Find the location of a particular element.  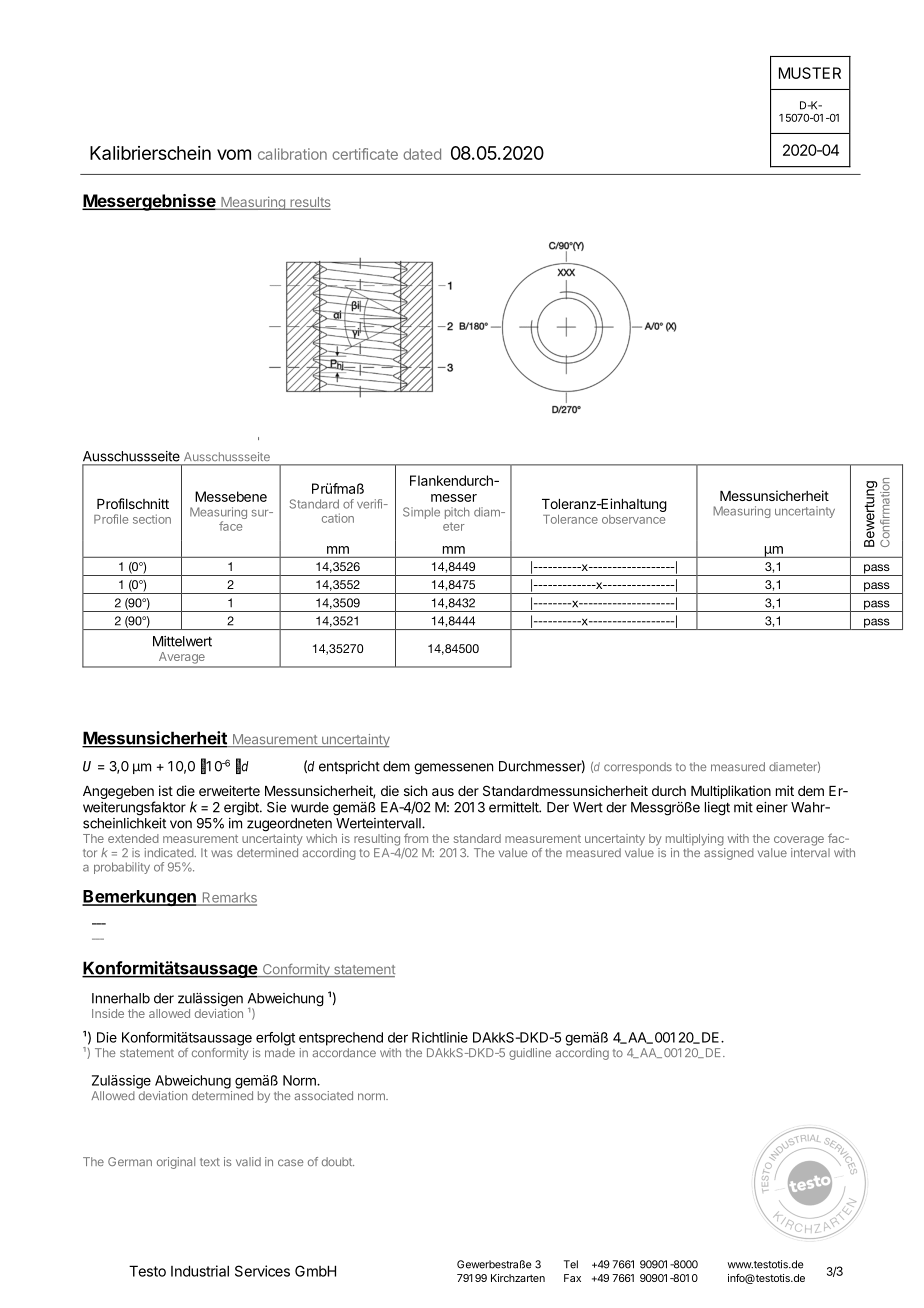

Industrial is located at coordinates (200, 1271).
